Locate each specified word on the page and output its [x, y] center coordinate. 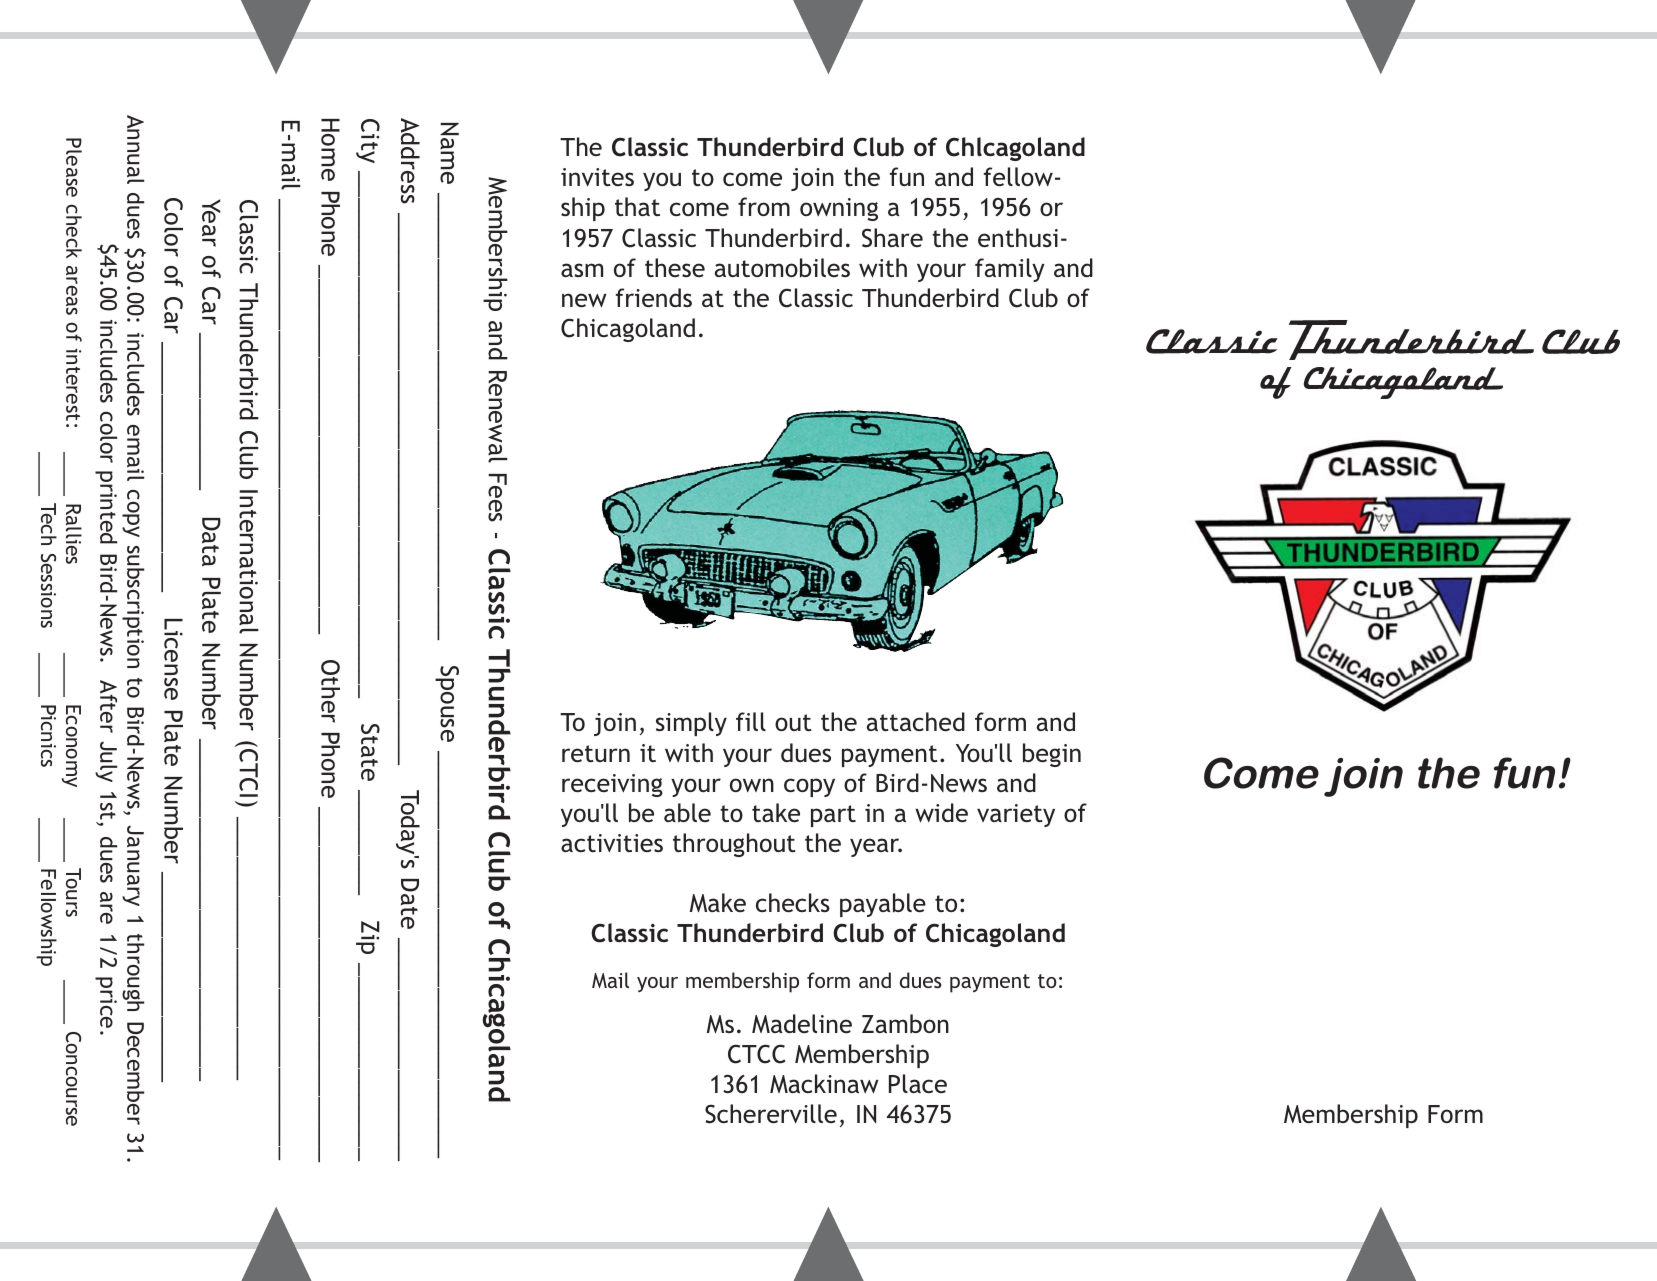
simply [691, 724]
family [1010, 270]
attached [916, 722]
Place [918, 1083]
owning [839, 209]
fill [751, 721]
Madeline [802, 1023]
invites [597, 177]
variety [1016, 815]
